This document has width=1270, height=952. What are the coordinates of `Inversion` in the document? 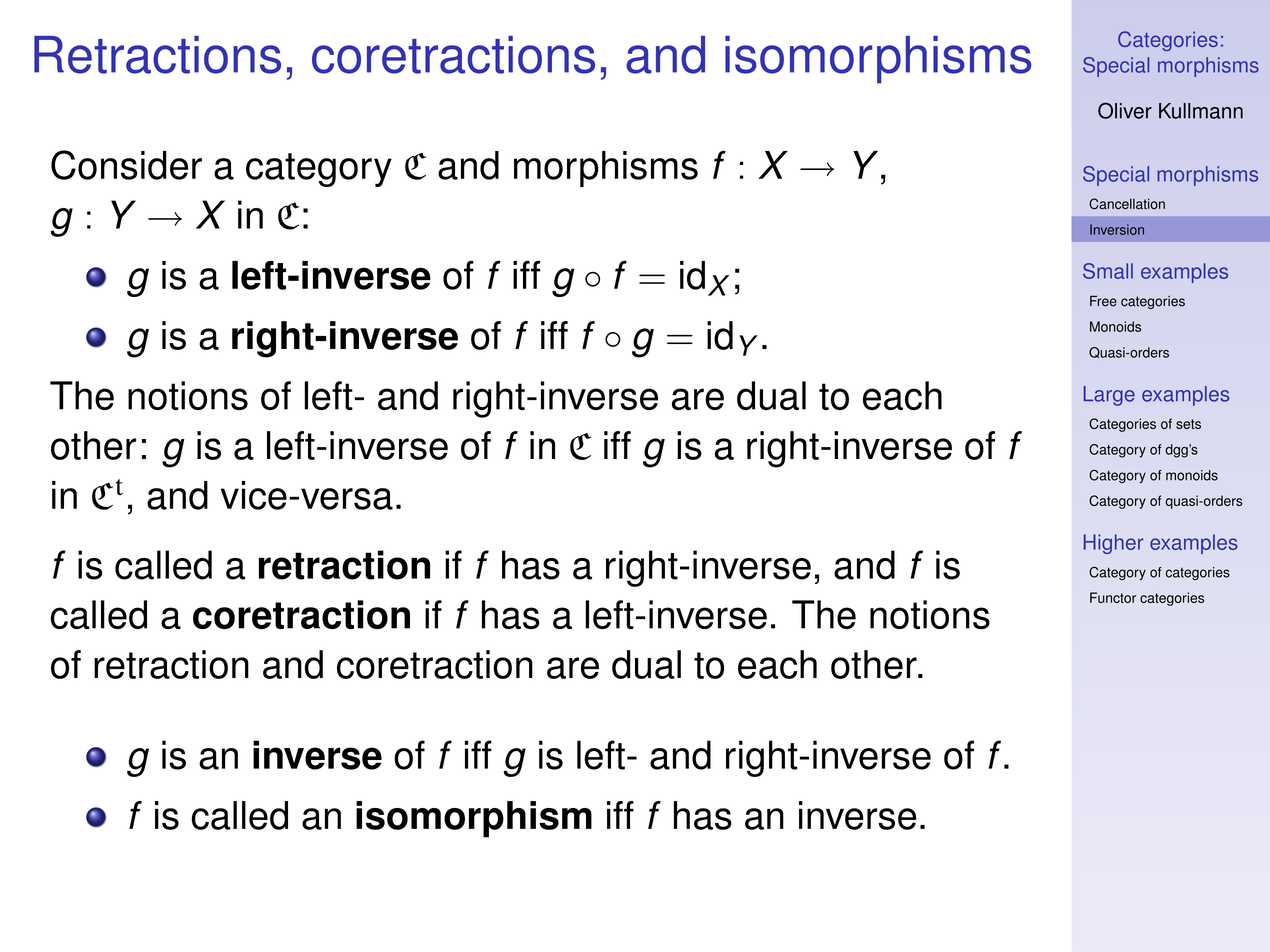 It's located at (1117, 229).
